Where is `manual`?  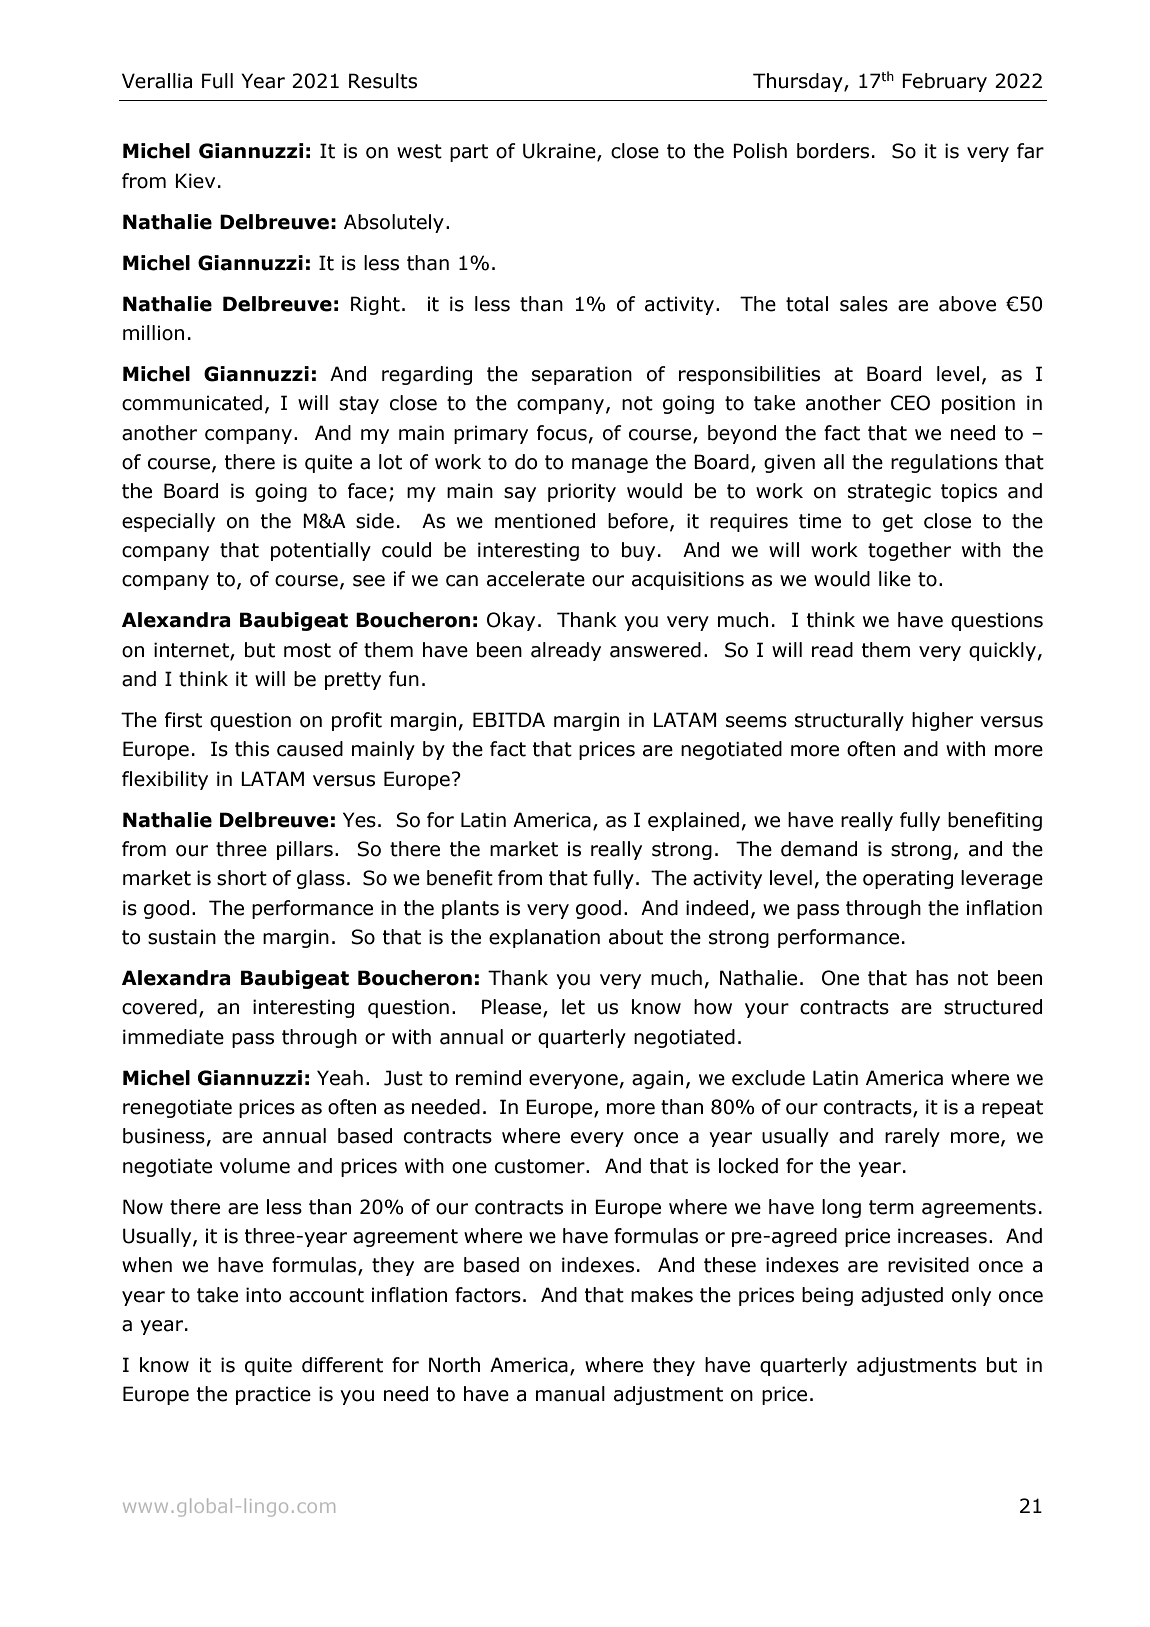
manual is located at coordinates (570, 1394).
